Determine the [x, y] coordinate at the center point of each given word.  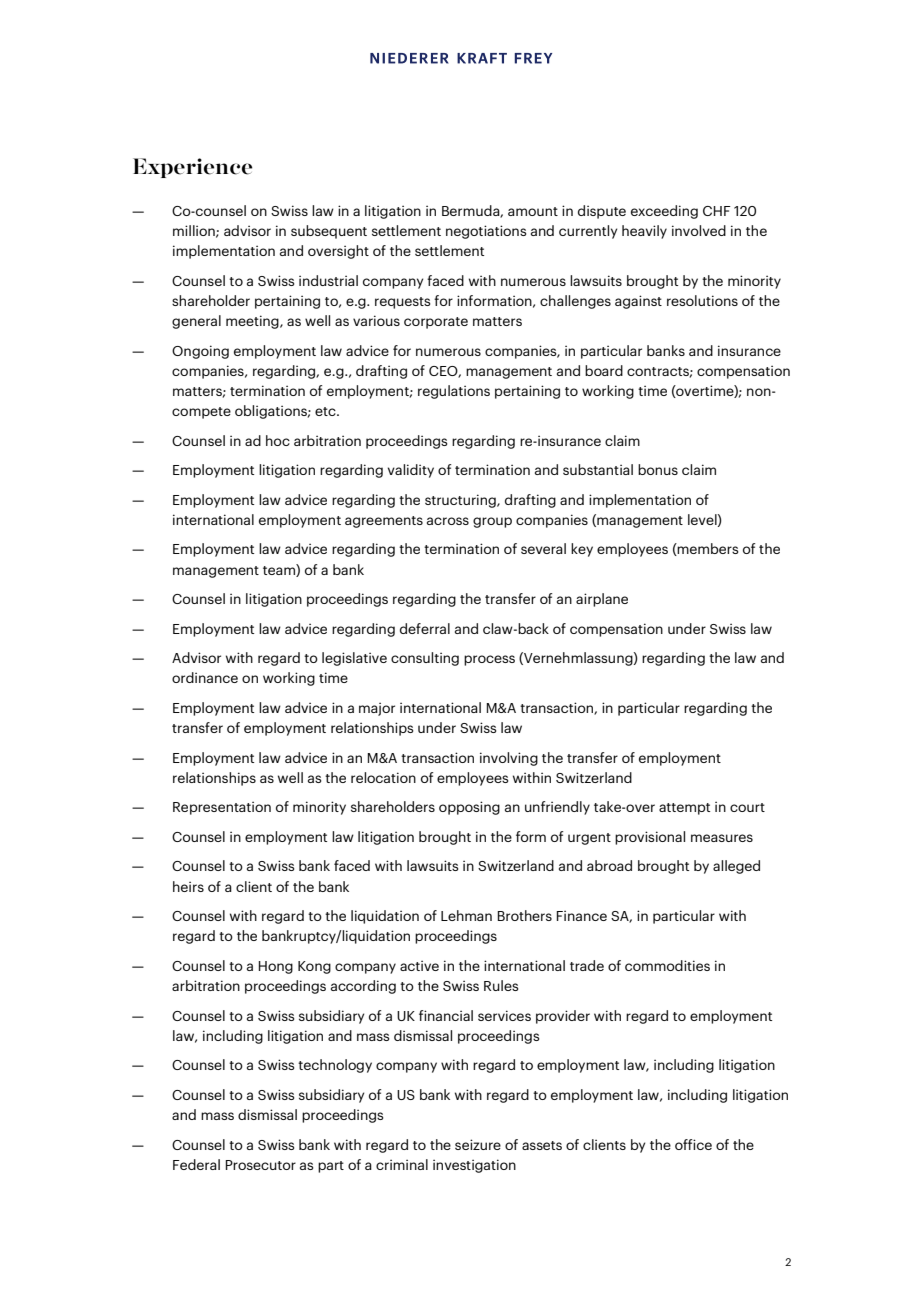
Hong [276, 967]
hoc [278, 440]
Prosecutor [261, 1165]
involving [509, 759]
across [448, 521]
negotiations [486, 232]
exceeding [664, 212]
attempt [684, 809]
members [707, 549]
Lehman [466, 915]
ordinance [205, 677]
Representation [222, 808]
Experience [192, 168]
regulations [454, 392]
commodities [667, 965]
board [604, 370]
